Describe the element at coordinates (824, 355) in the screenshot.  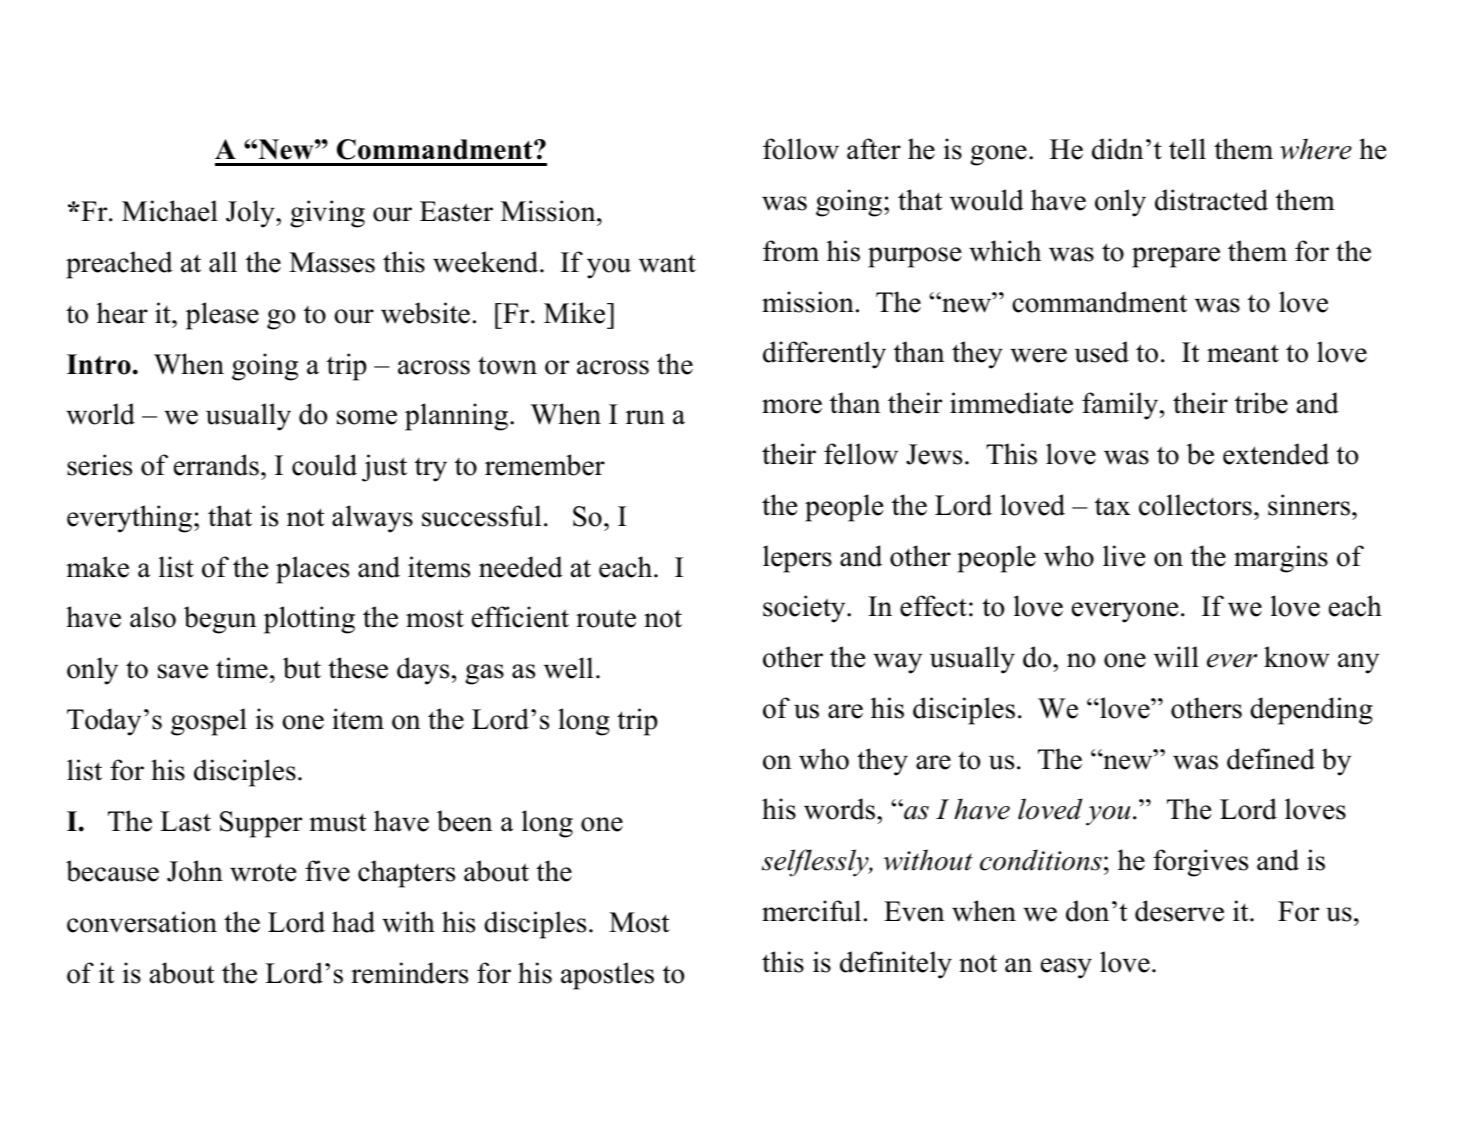
I see `differently` at that location.
